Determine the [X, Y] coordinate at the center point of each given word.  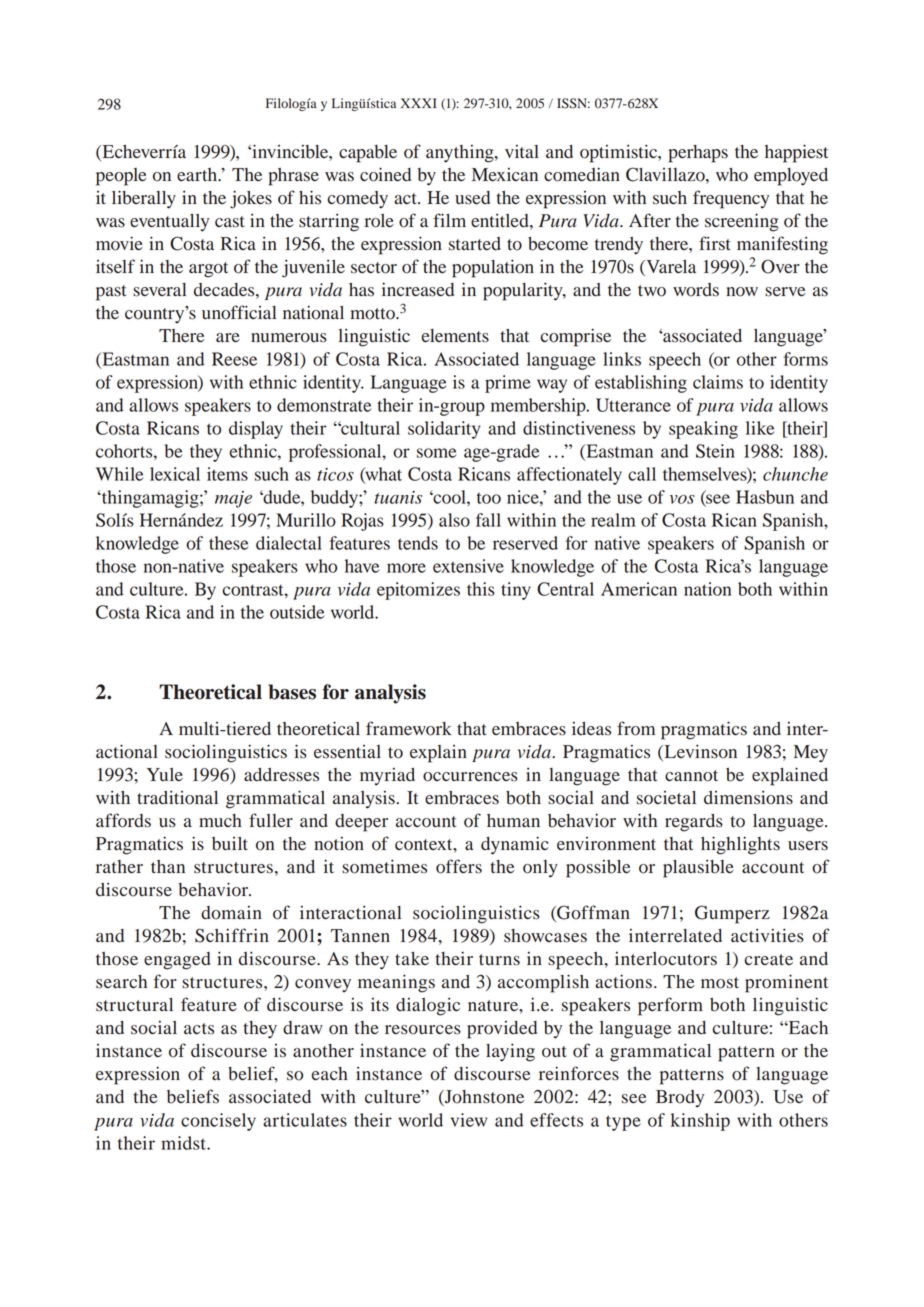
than [168, 867]
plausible [698, 868]
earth [198, 175]
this [481, 589]
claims [718, 382]
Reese [234, 359]
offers [459, 866]
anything [461, 154]
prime [508, 384]
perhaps [698, 154]
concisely [218, 1122]
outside [297, 612]
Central [565, 589]
